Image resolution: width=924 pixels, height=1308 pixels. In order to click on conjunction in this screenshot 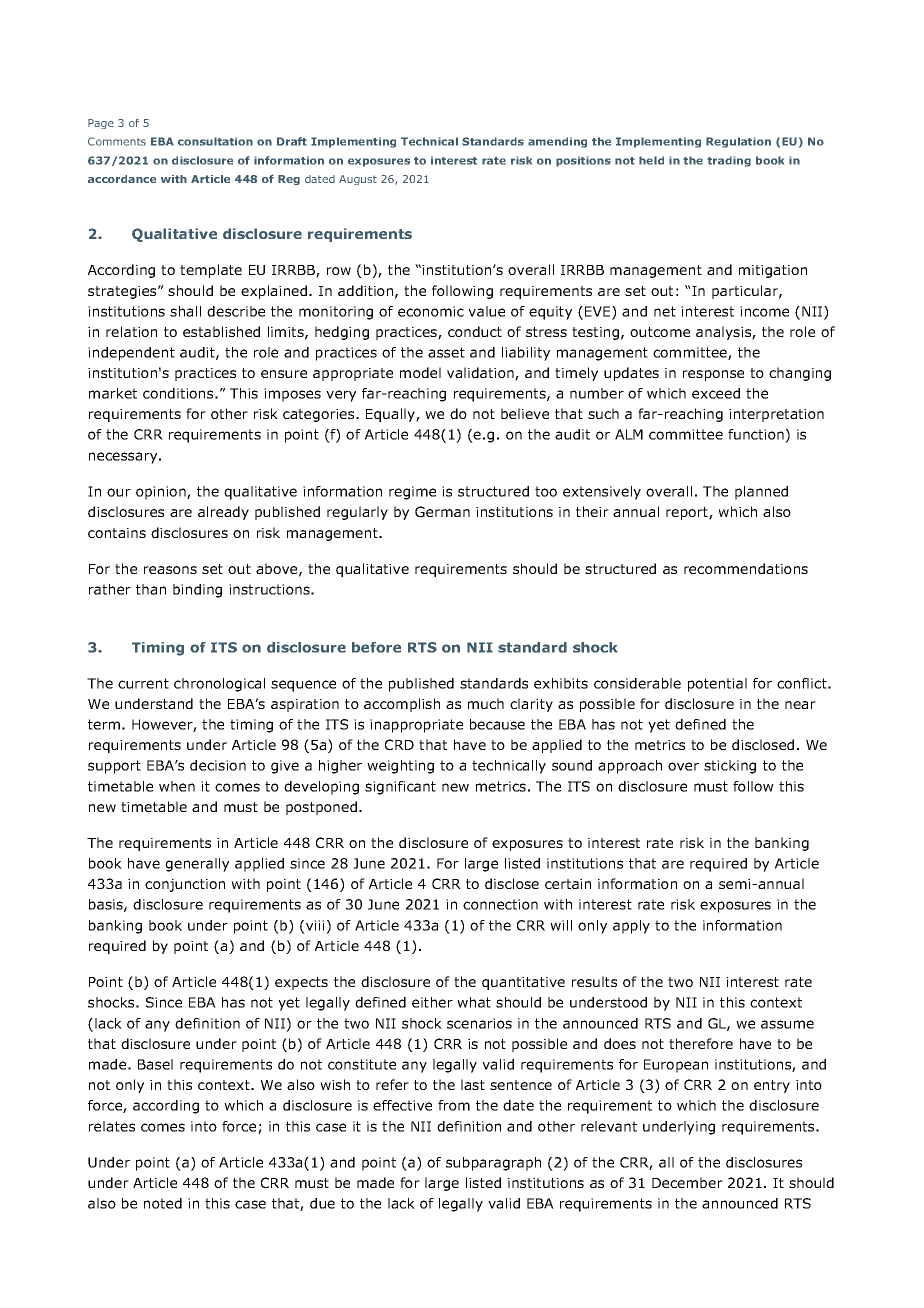, I will do `click(185, 885)`.
